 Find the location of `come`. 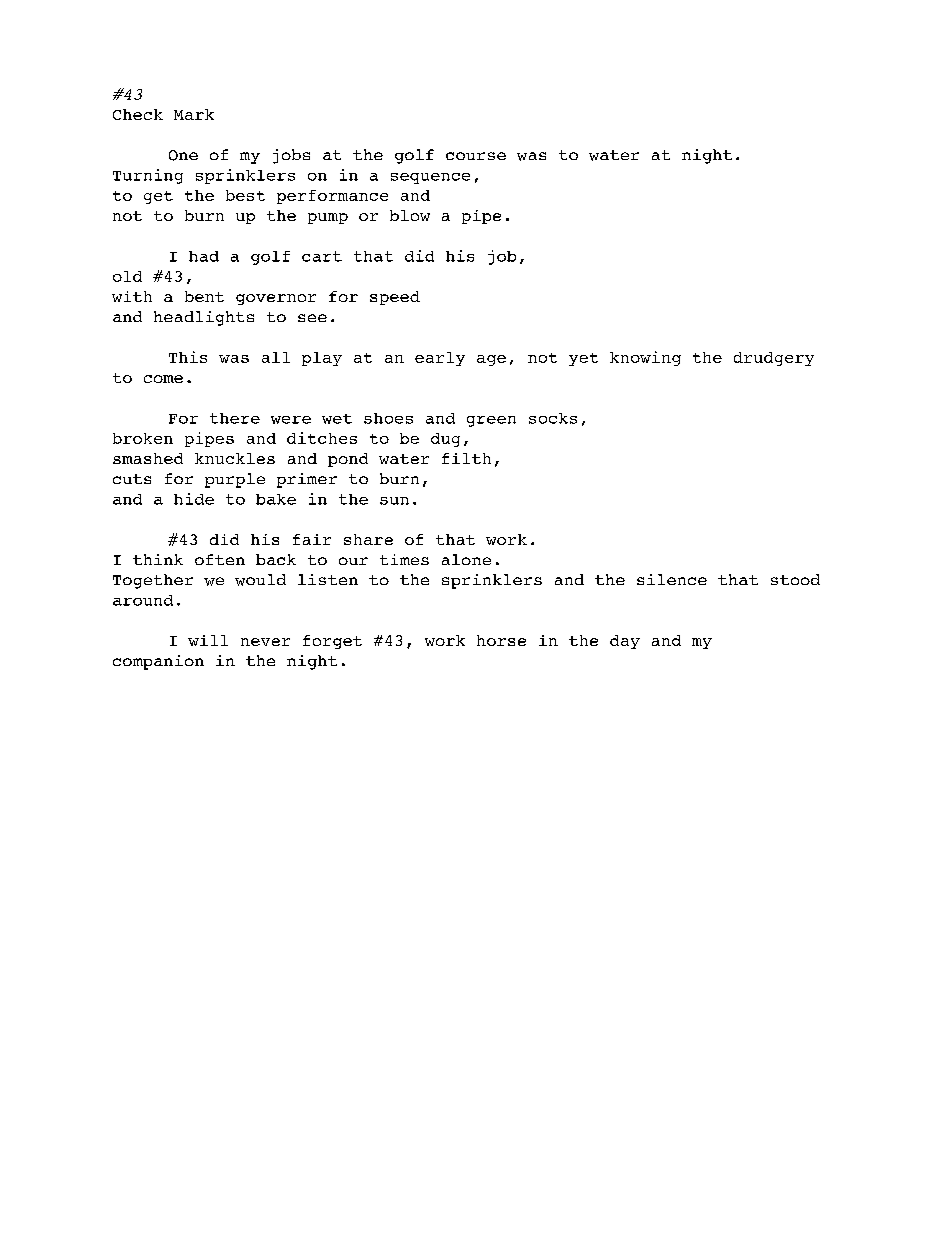

come is located at coordinates (163, 379).
